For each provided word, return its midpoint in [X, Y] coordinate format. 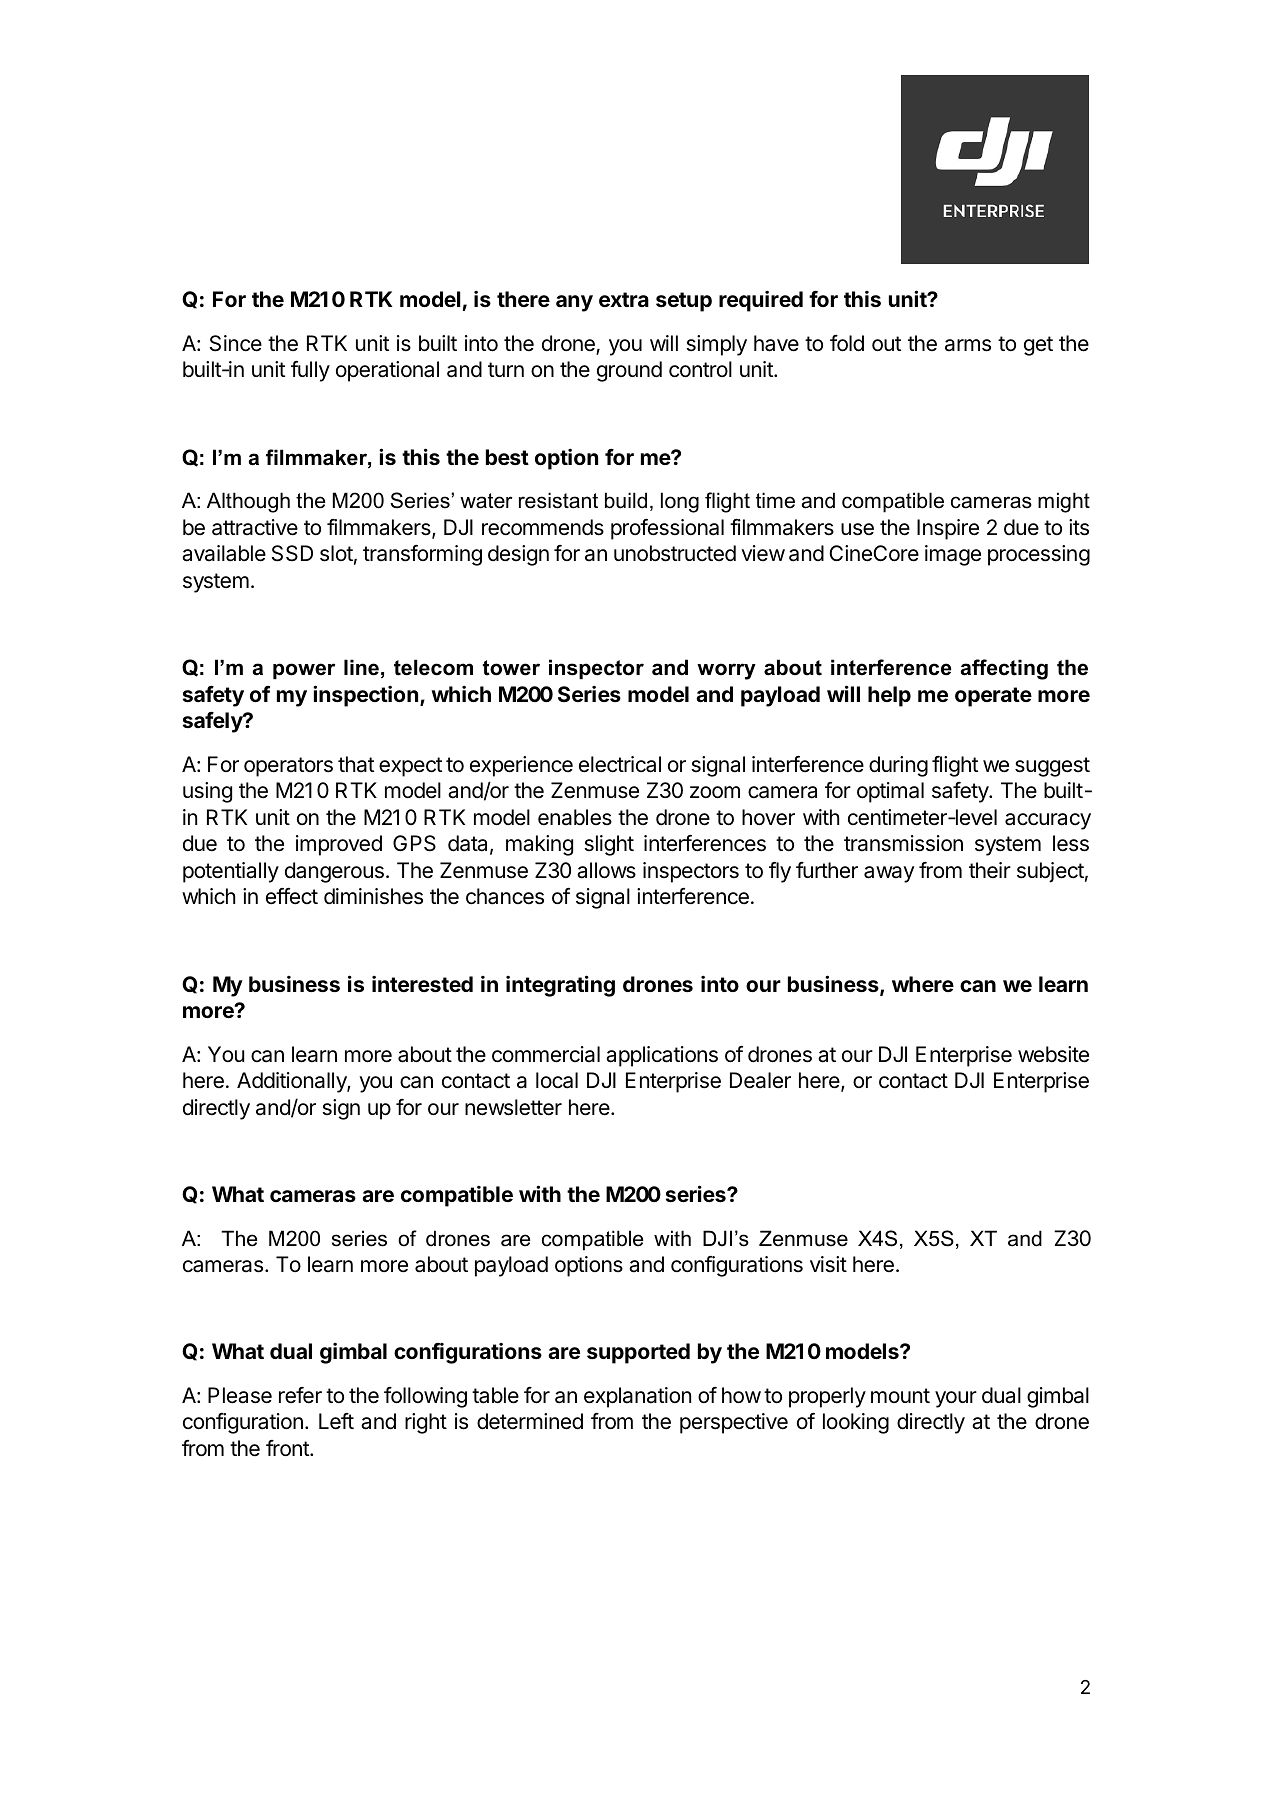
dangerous [334, 872]
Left [336, 1421]
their [990, 870]
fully [310, 371]
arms [968, 345]
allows [606, 870]
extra [624, 299]
